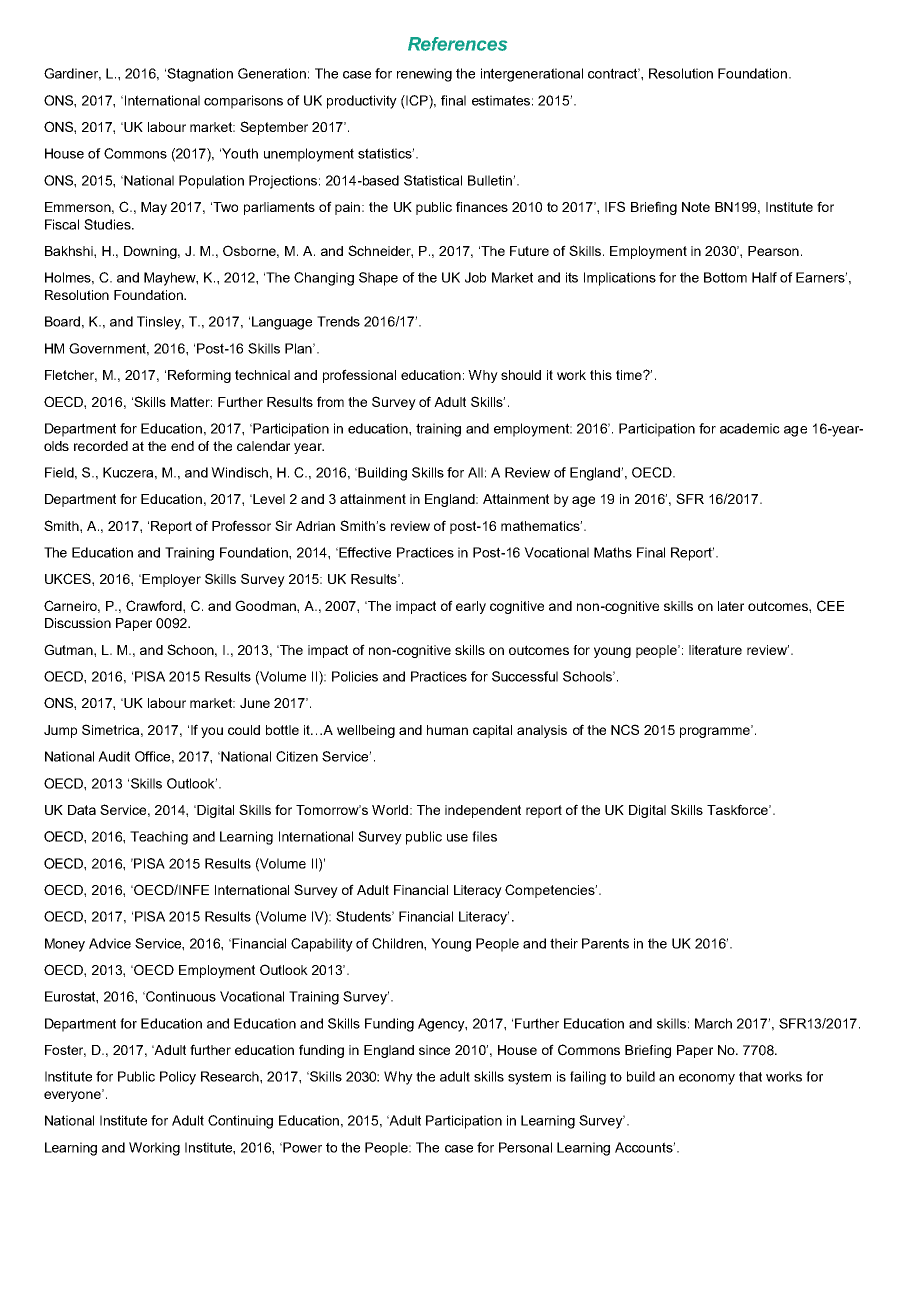  Describe the element at coordinates (155, 605) in the screenshot. I see `Crawford` at that location.
